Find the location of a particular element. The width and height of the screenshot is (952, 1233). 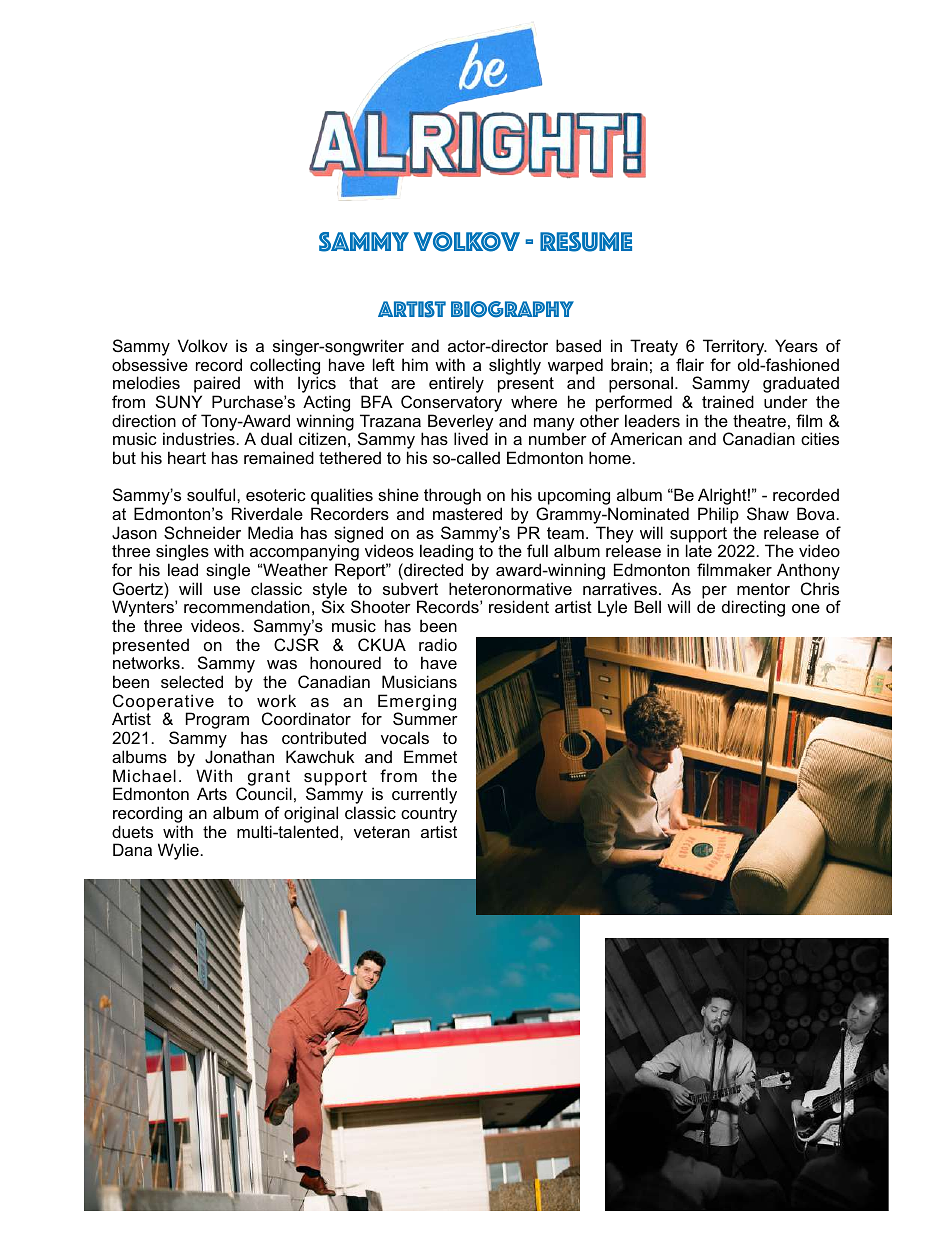

trained is located at coordinates (728, 401).
